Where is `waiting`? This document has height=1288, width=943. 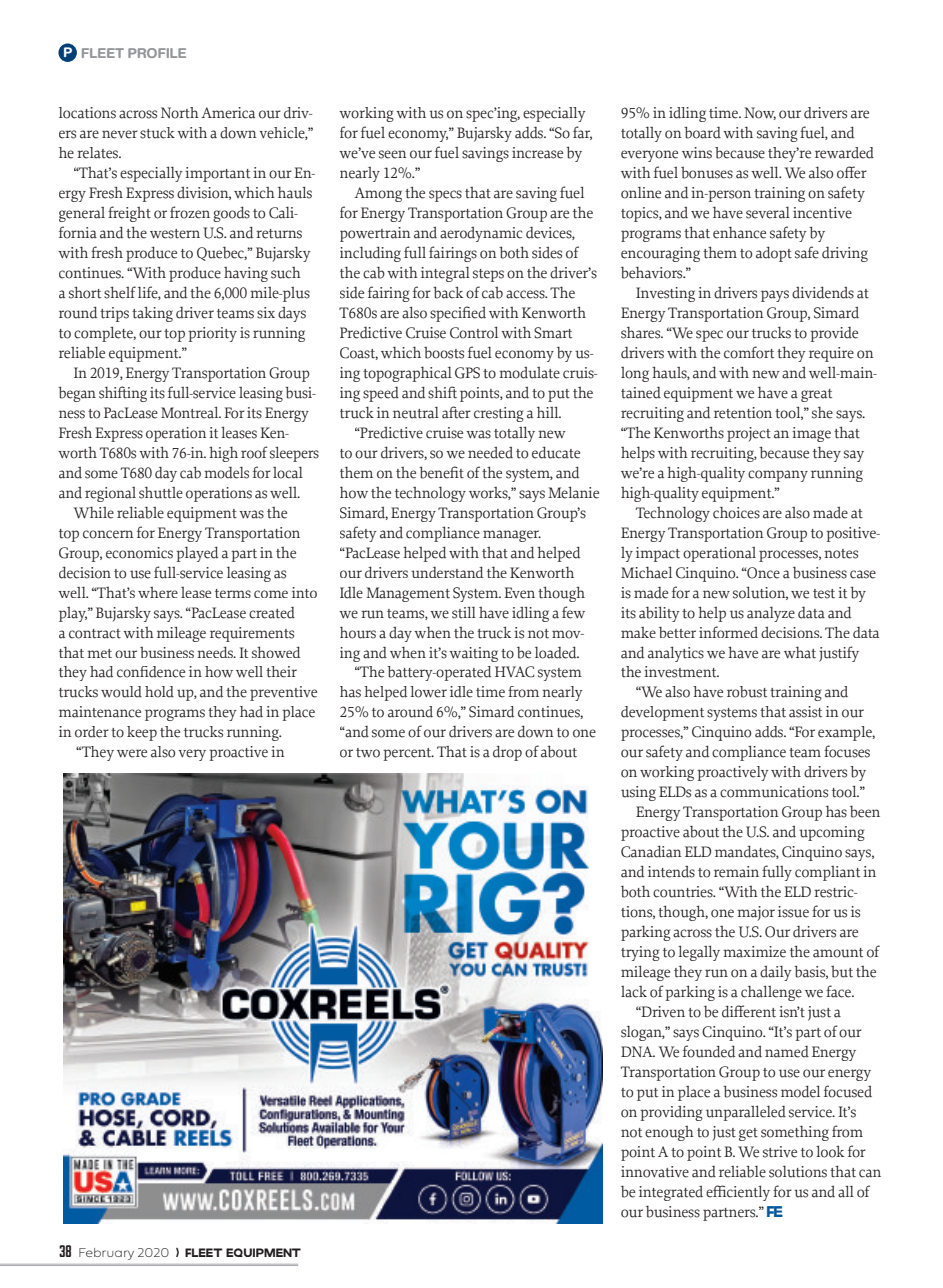 waiting is located at coordinates (473, 654).
